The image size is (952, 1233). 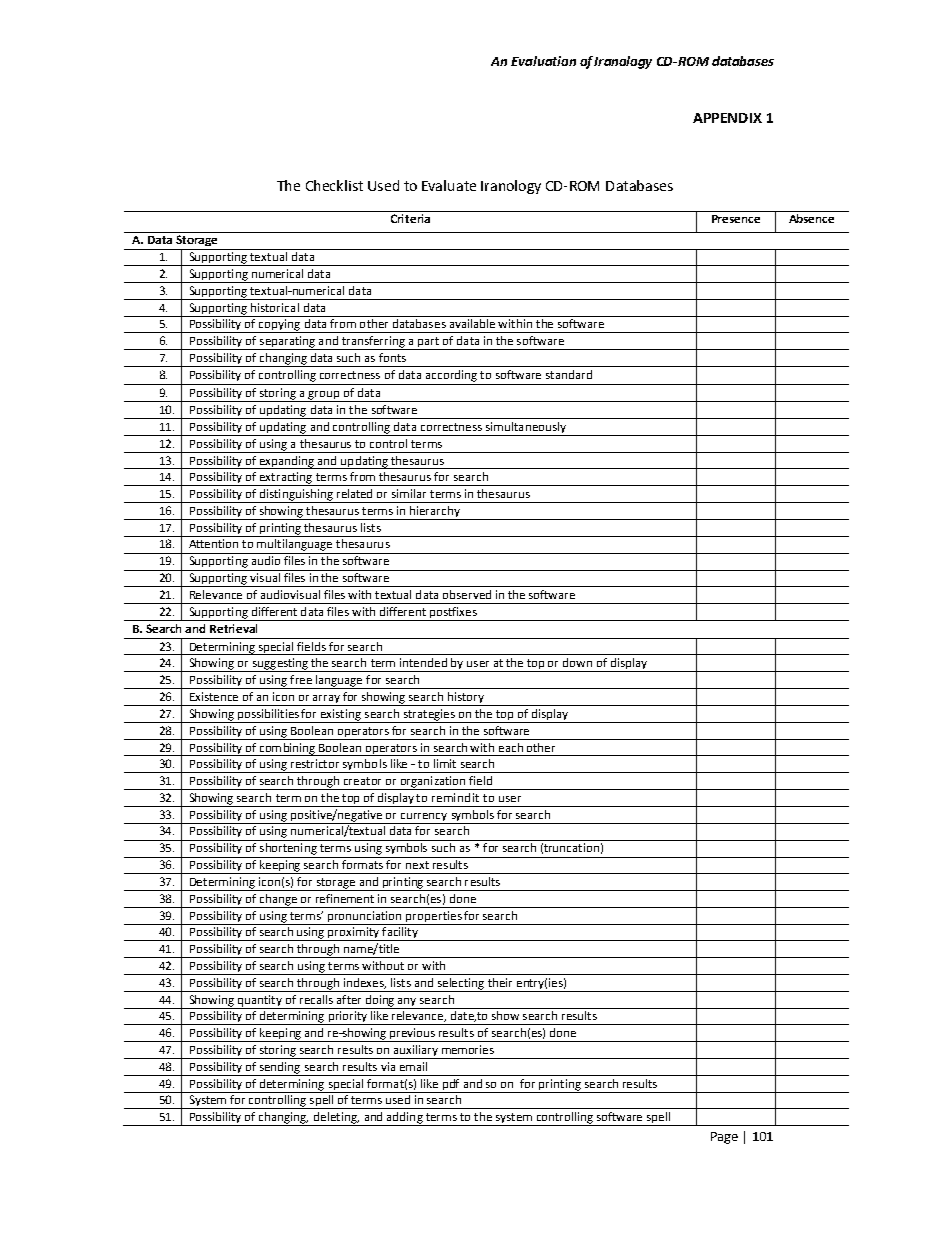 What do you see at coordinates (727, 118) in the screenshot?
I see `APPENDIX` at bounding box center [727, 118].
